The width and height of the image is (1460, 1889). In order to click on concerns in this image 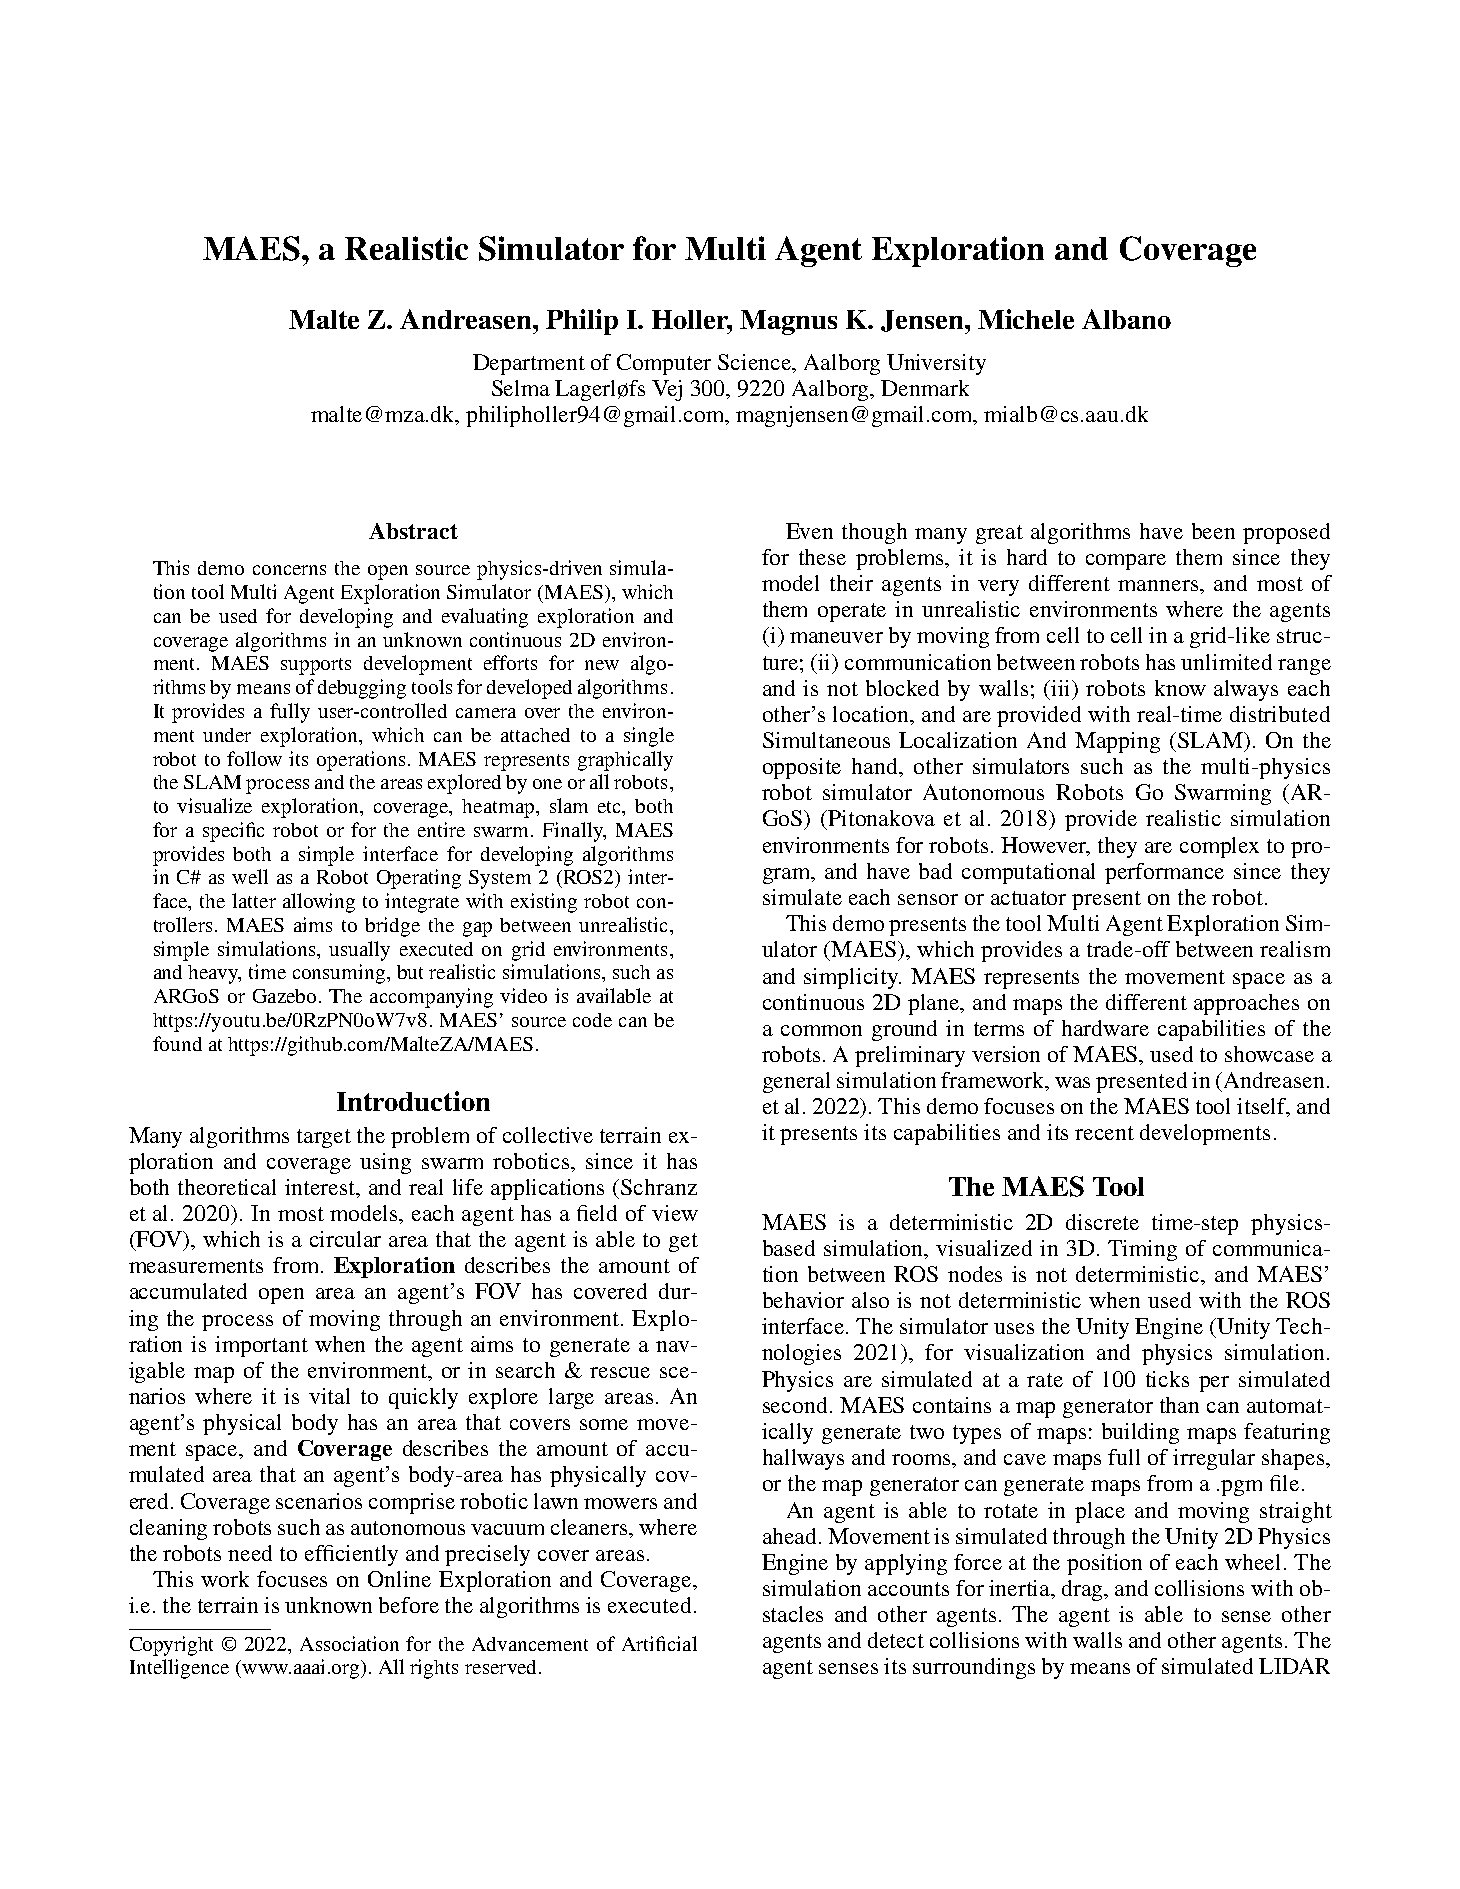, I will do `click(289, 570)`.
